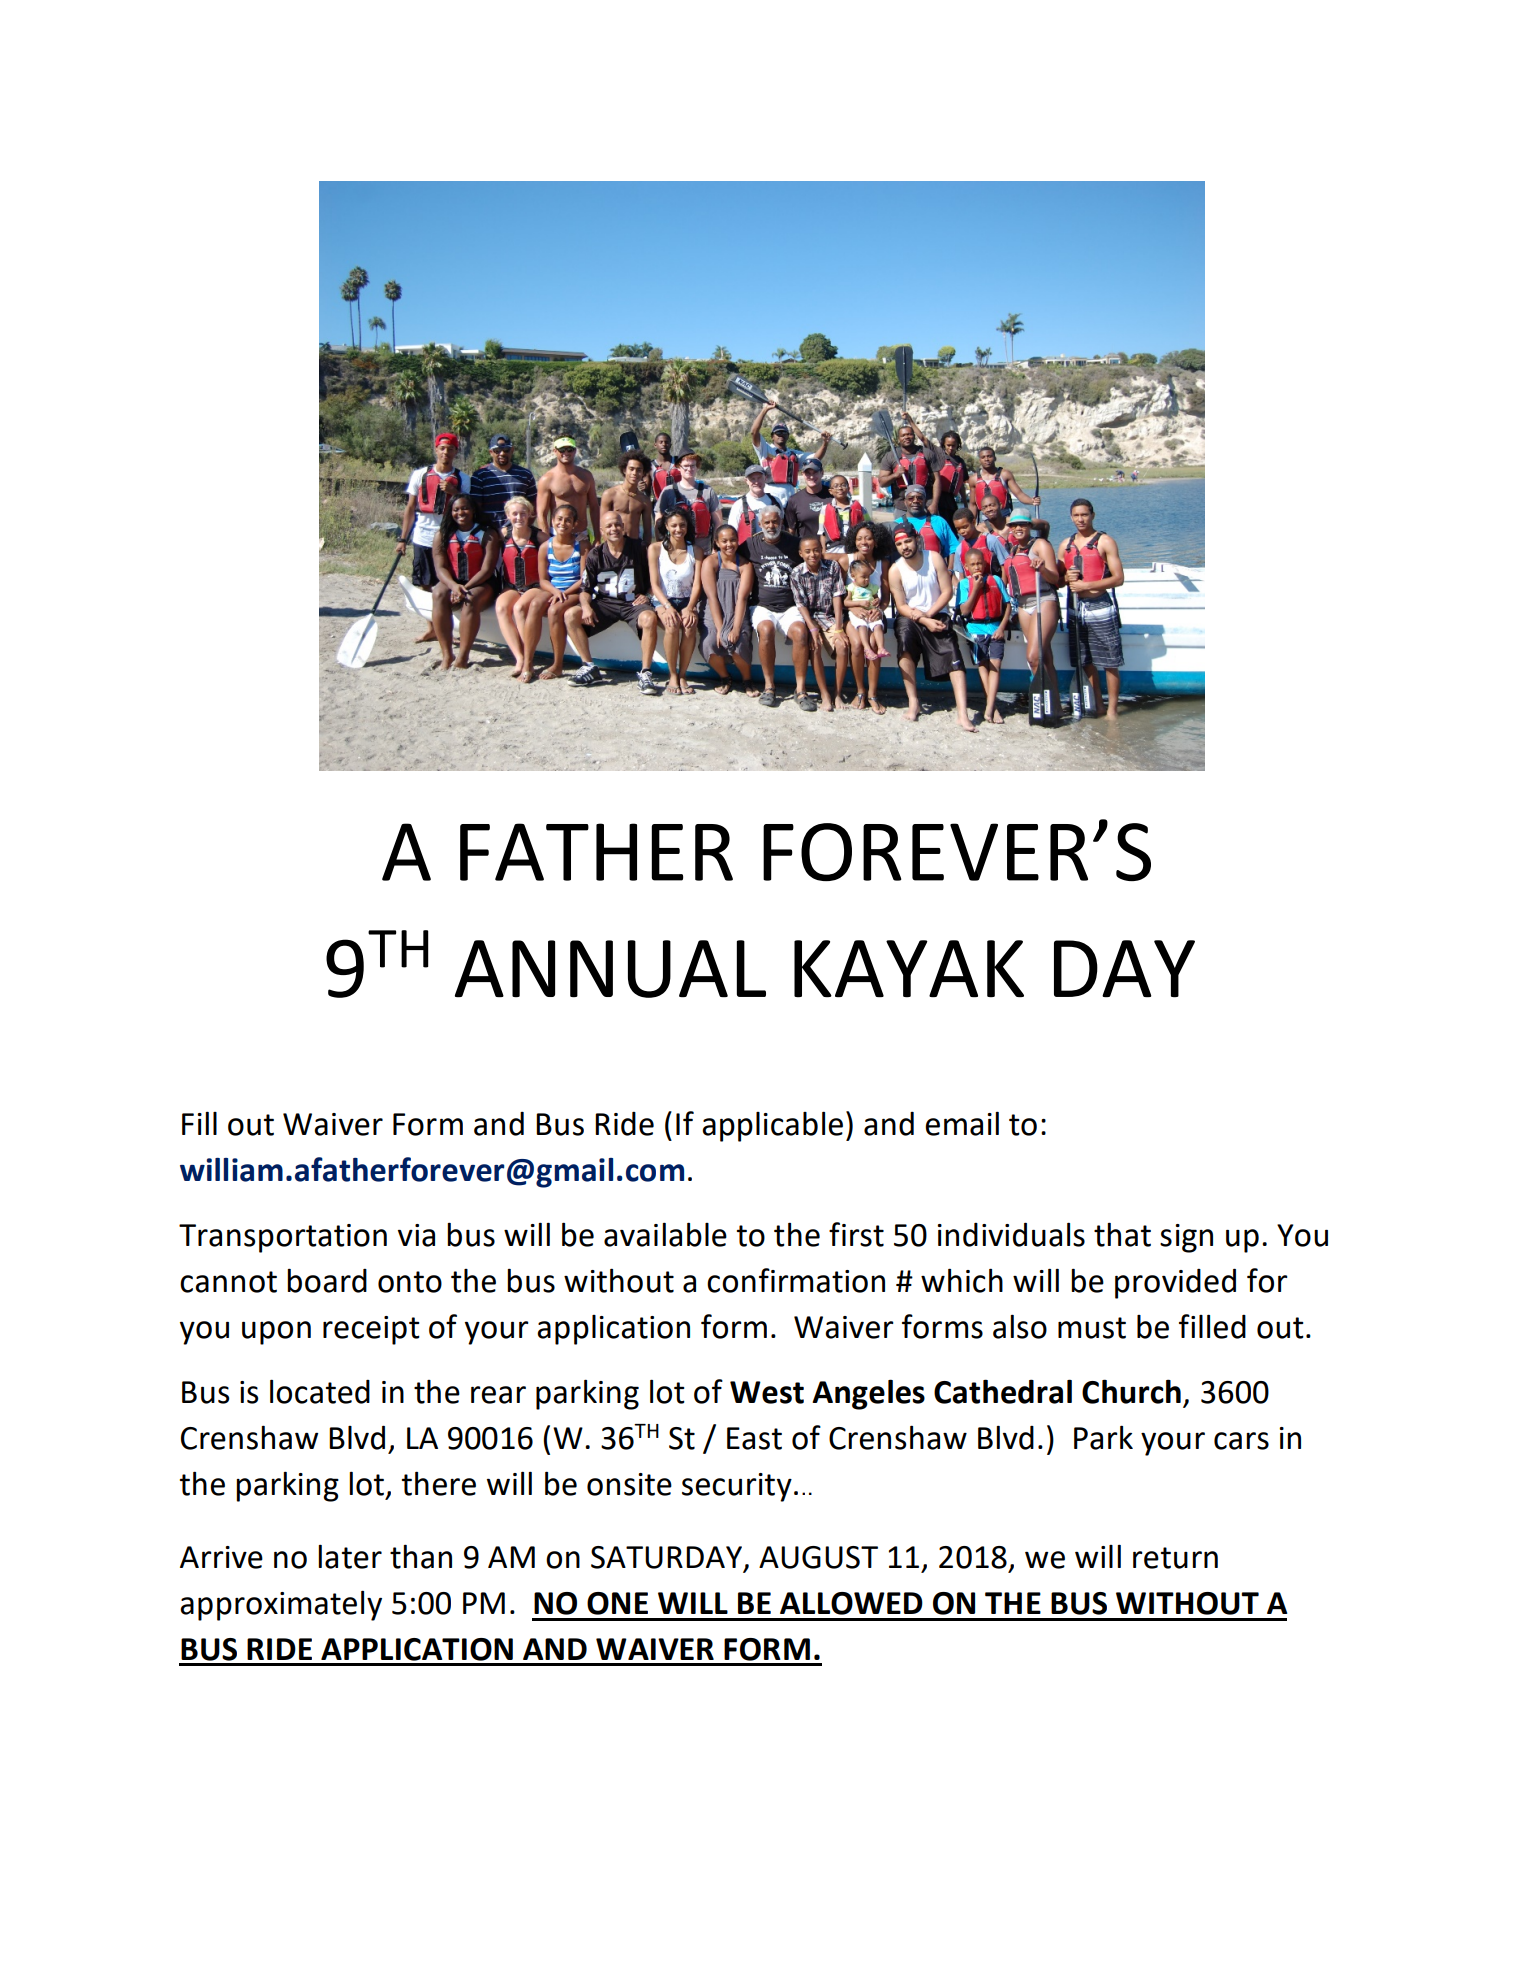 The width and height of the screenshot is (1517, 1963). Describe the element at coordinates (320, 1391) in the screenshot. I see `located` at that location.
